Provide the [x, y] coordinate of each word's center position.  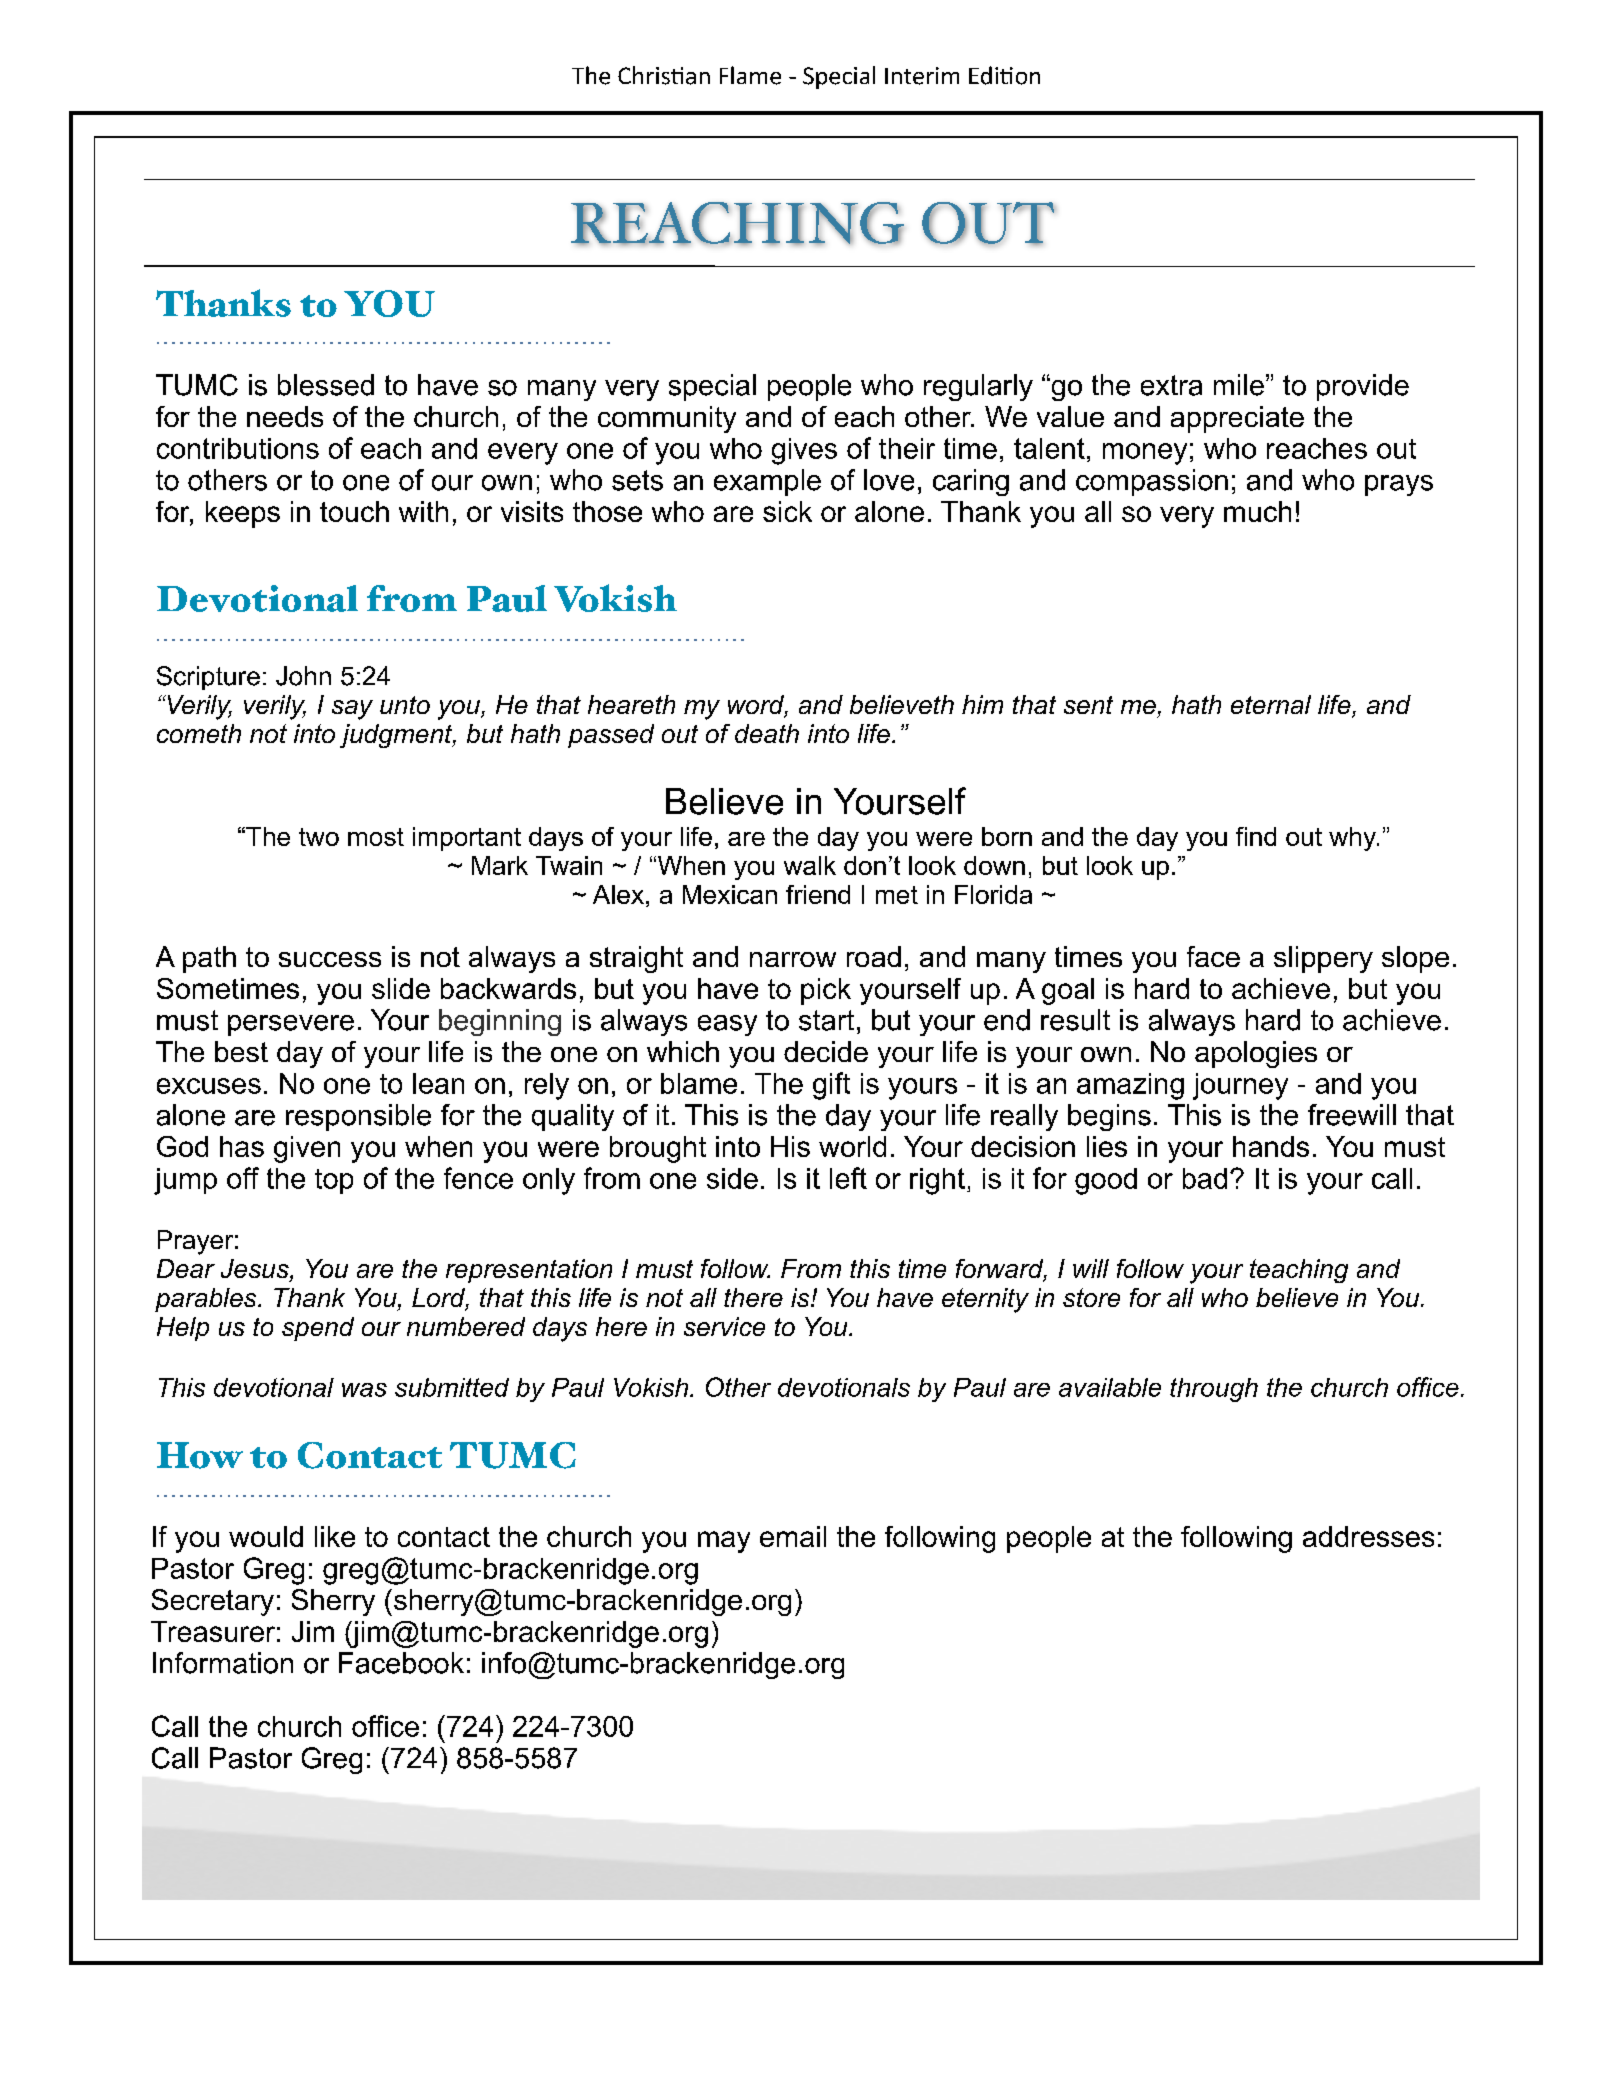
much [1257, 511]
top [334, 1181]
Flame [750, 75]
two [319, 837]
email [793, 1536]
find [1256, 836]
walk [810, 865]
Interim [922, 76]
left [848, 1178]
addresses [1368, 1536]
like [335, 1536]
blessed [326, 385]
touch [354, 511]
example [767, 482]
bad [1205, 1178]
